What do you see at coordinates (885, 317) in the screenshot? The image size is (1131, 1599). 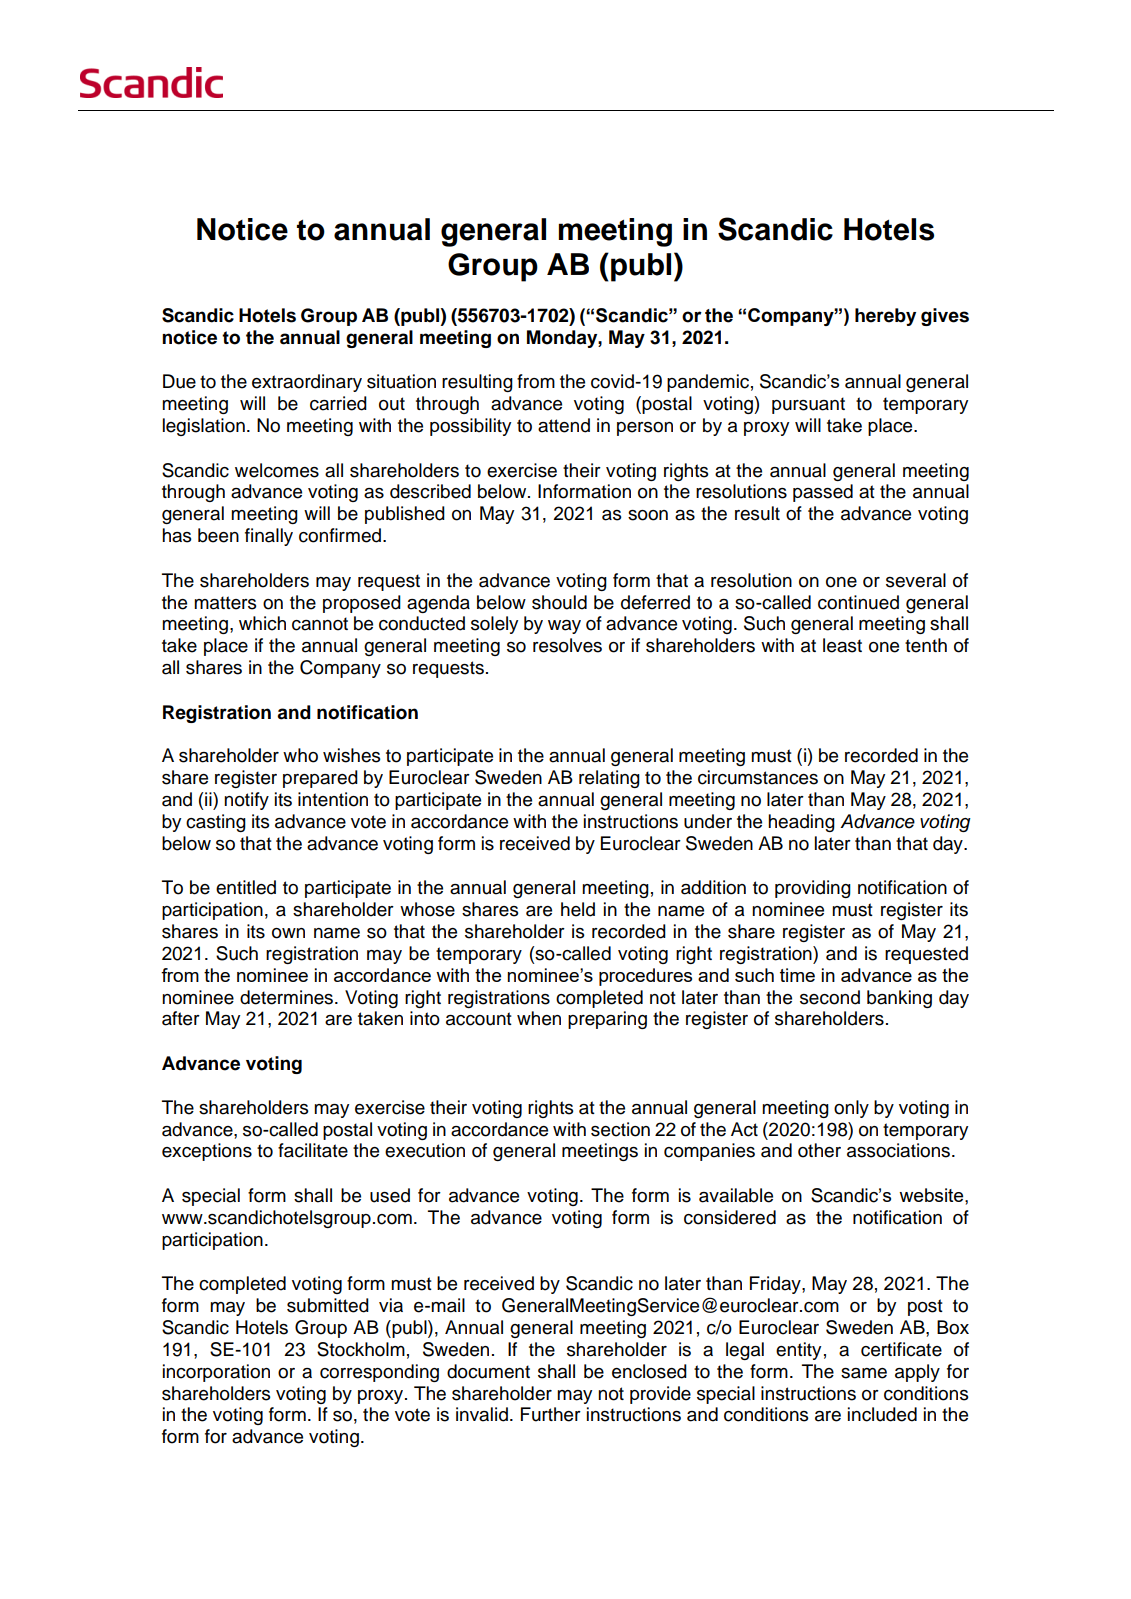 I see `hereby` at bounding box center [885, 317].
